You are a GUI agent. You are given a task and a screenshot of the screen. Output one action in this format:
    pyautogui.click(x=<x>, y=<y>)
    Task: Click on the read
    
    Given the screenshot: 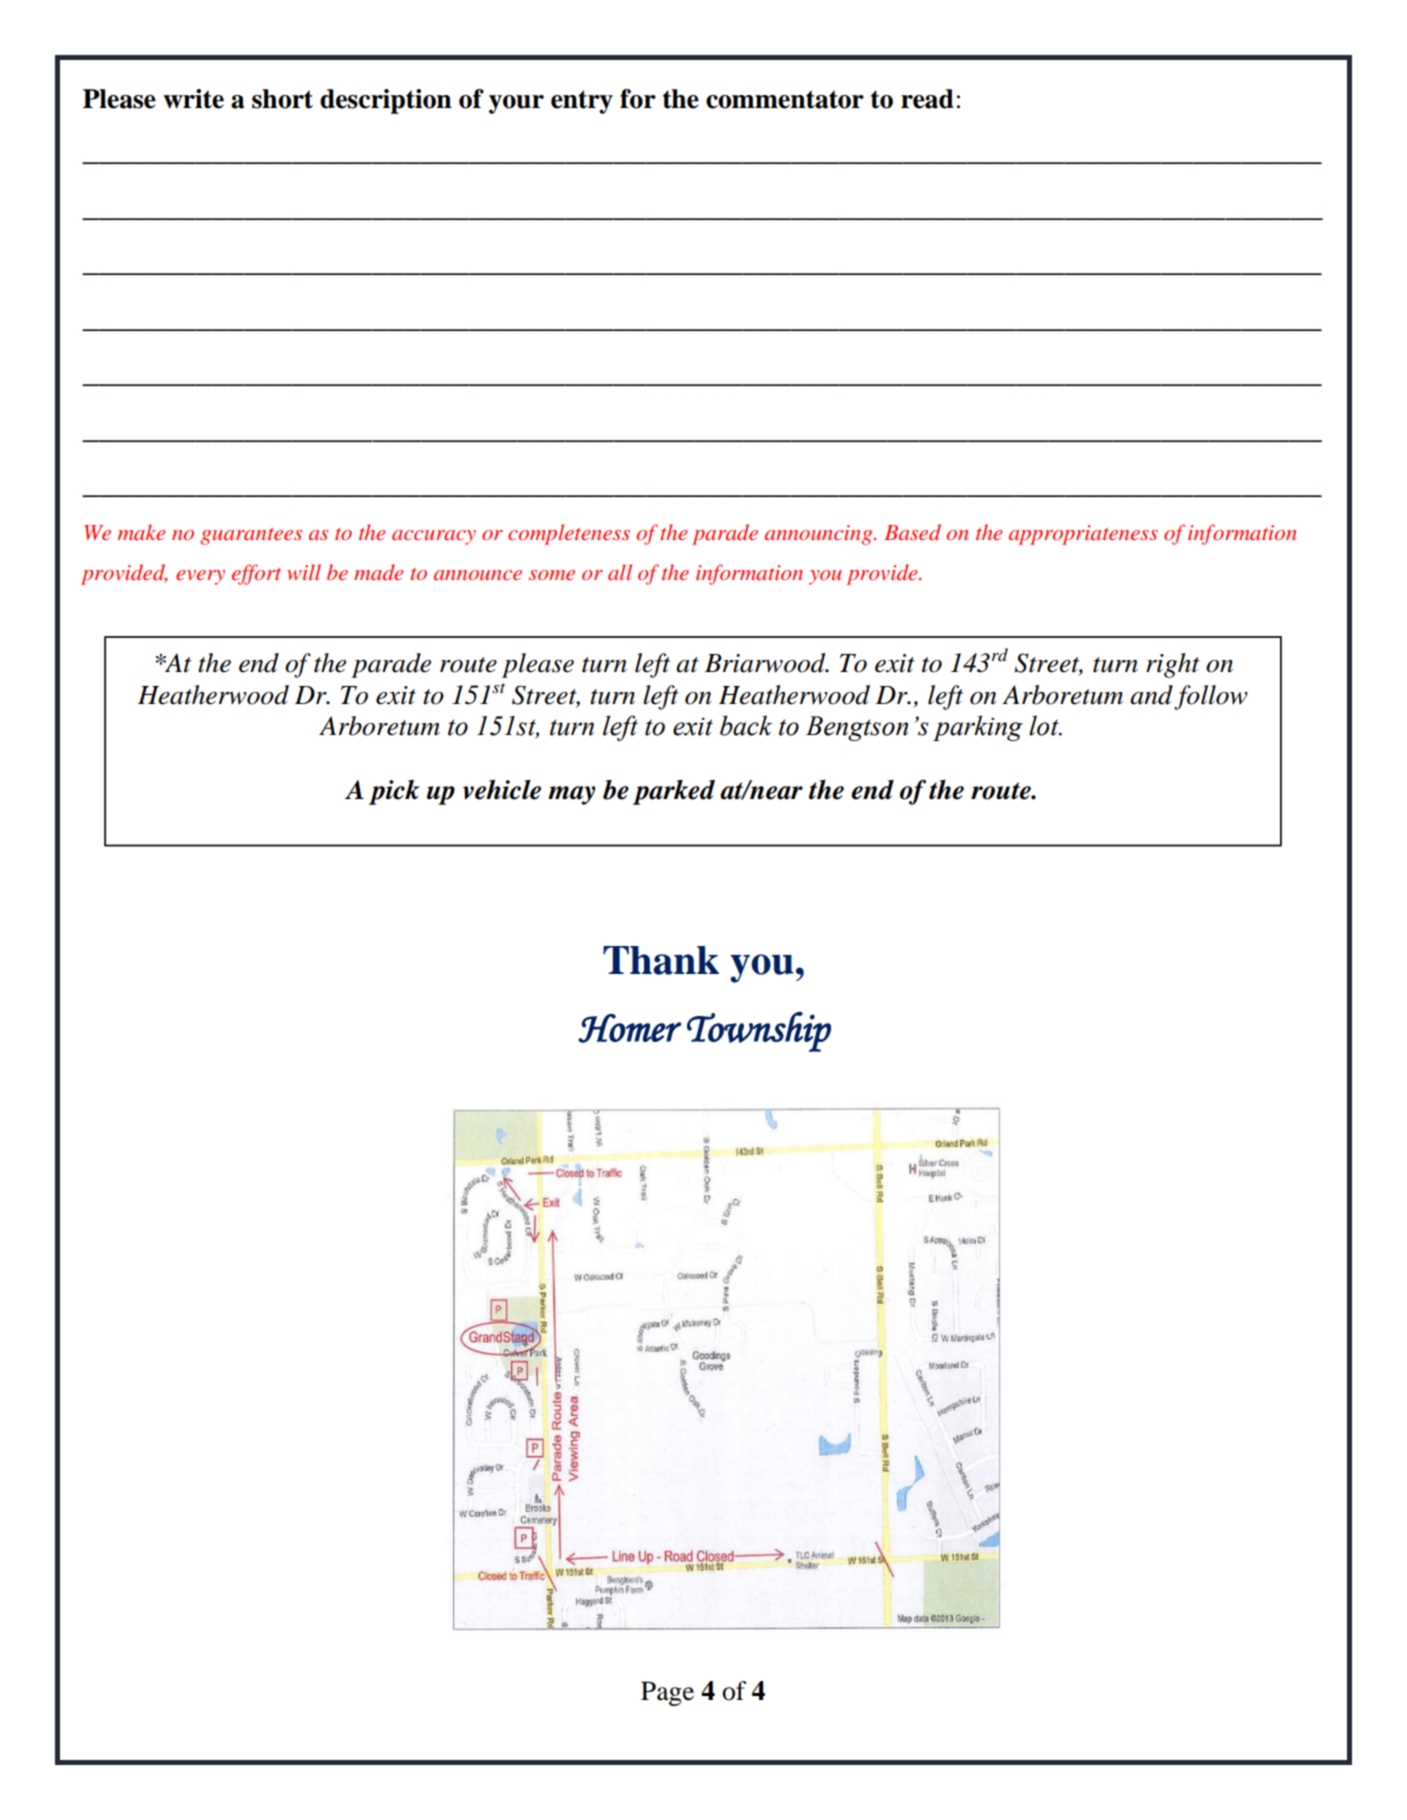 What is the action you would take?
    pyautogui.click(x=927, y=99)
